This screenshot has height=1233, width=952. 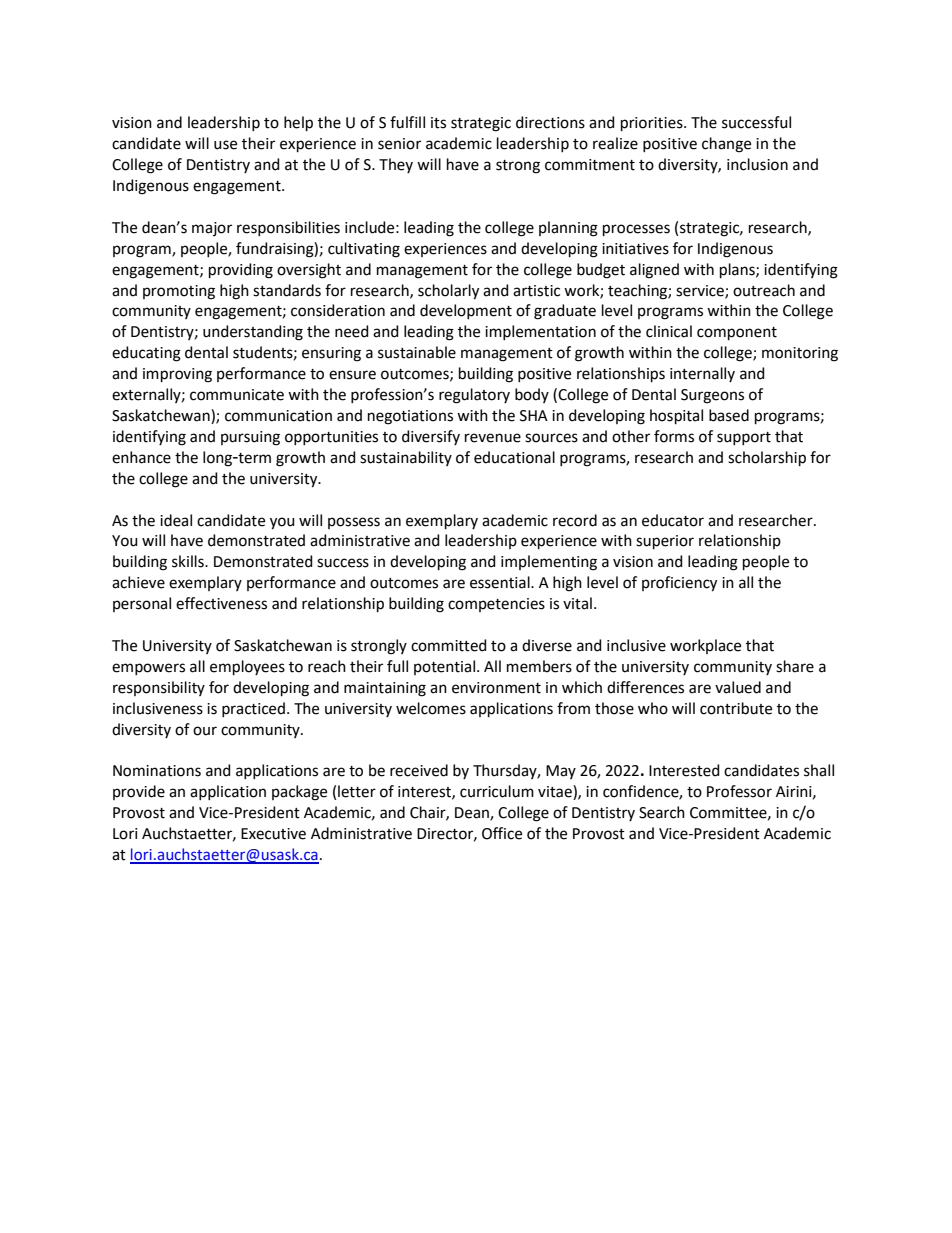 I want to click on change, so click(x=726, y=145).
